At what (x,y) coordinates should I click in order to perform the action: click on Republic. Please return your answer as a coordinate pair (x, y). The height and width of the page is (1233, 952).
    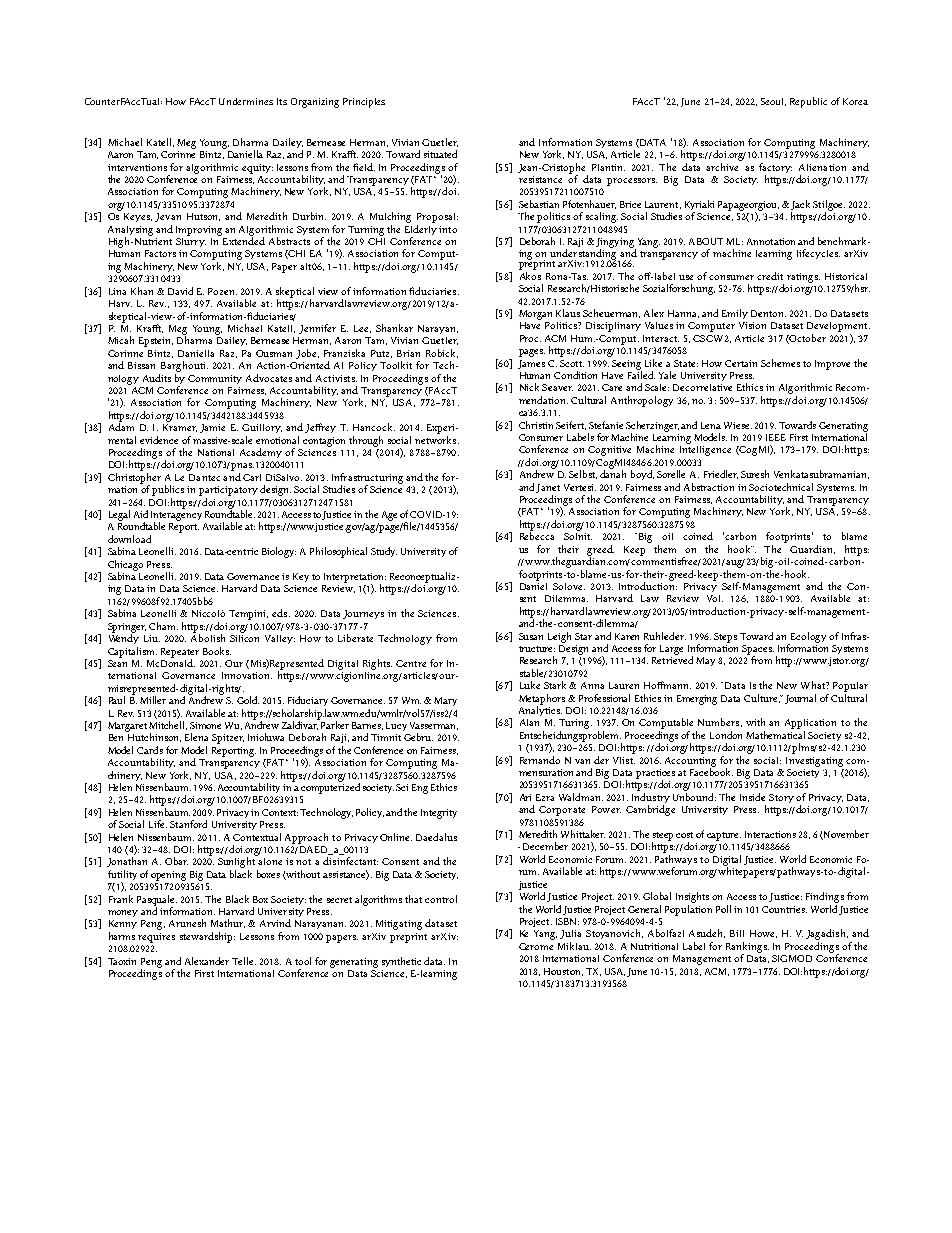
    Looking at the image, I should click on (808, 102).
